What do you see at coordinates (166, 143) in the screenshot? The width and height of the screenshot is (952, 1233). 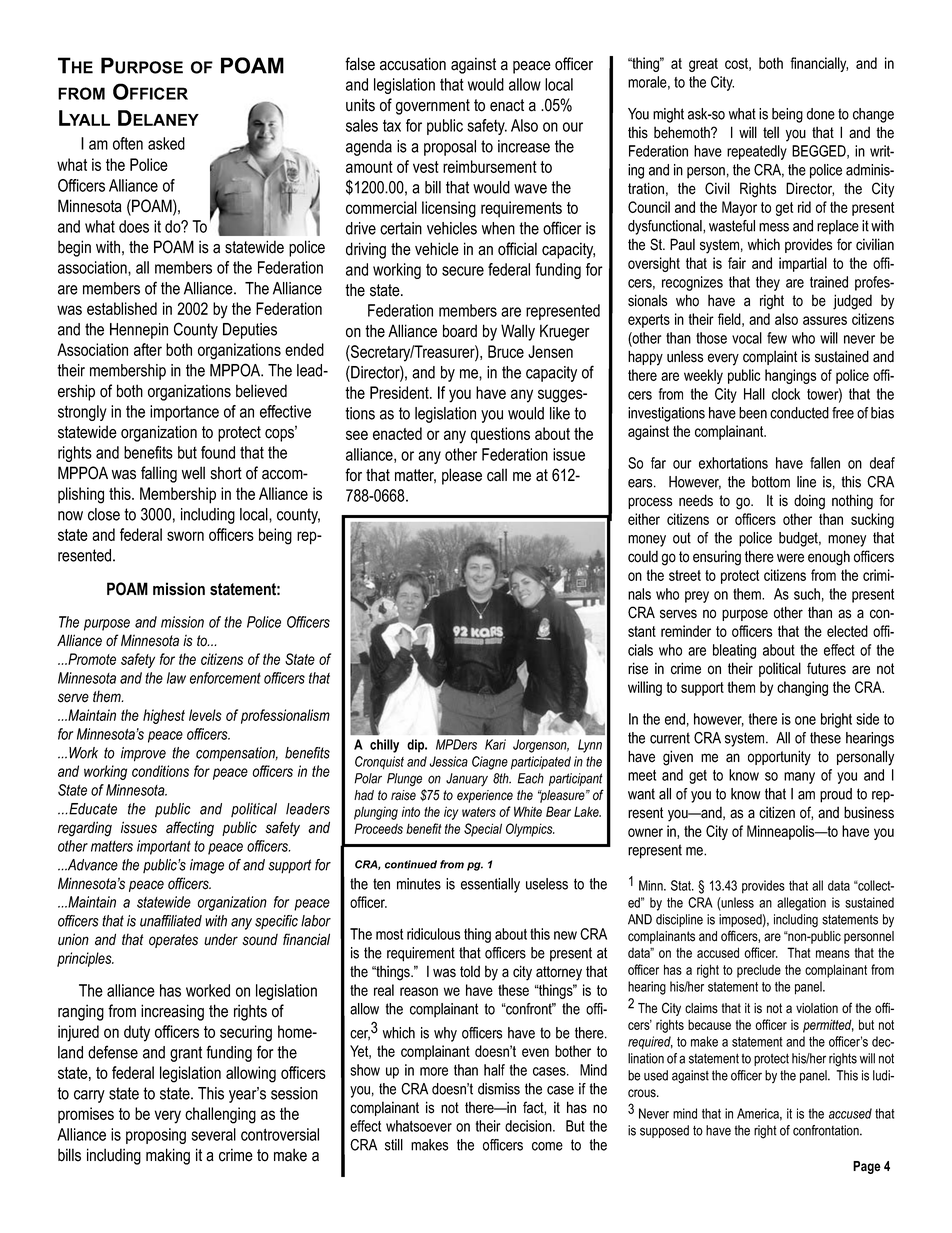 I see `asked` at bounding box center [166, 143].
